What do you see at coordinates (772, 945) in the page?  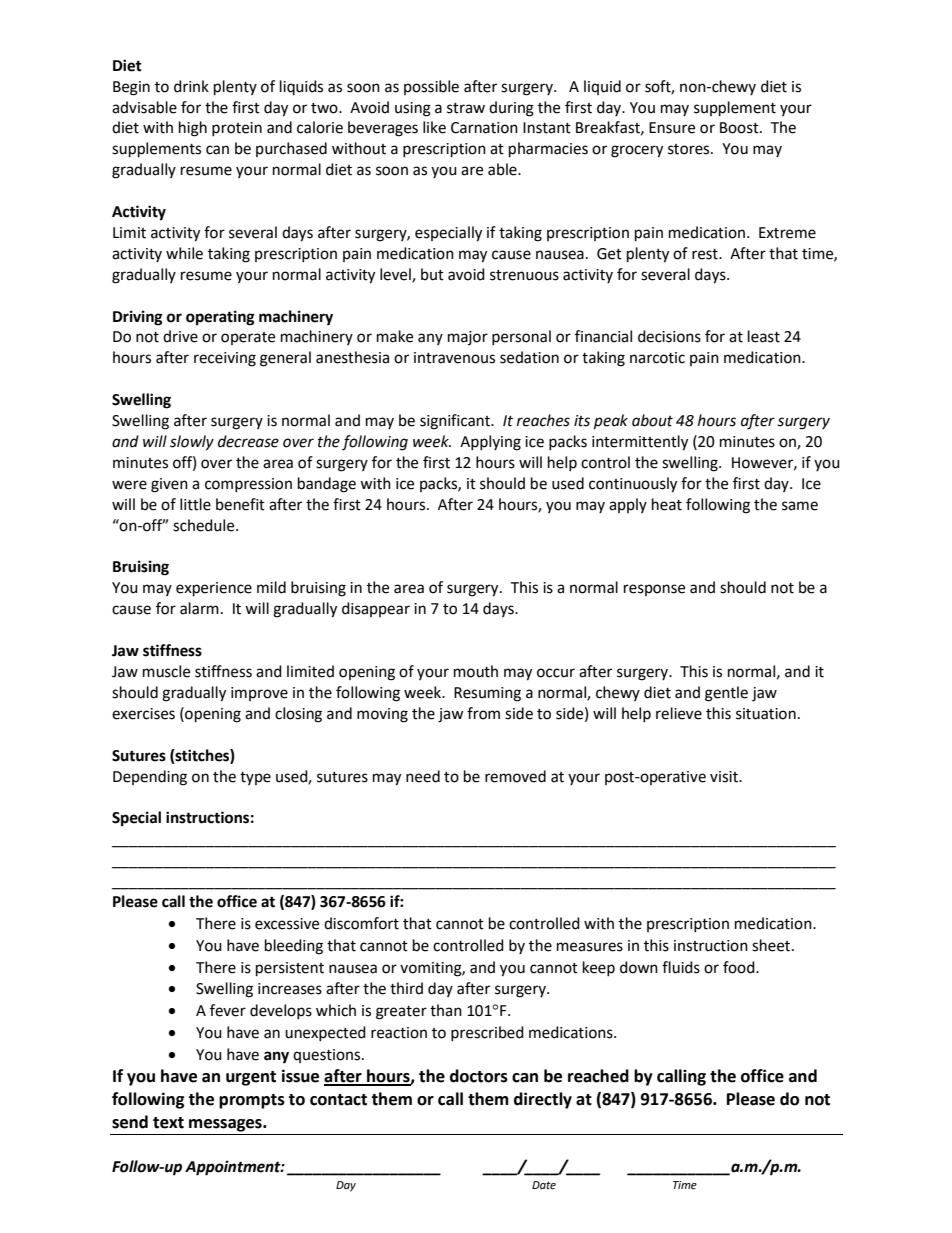 I see `sheet` at bounding box center [772, 945].
